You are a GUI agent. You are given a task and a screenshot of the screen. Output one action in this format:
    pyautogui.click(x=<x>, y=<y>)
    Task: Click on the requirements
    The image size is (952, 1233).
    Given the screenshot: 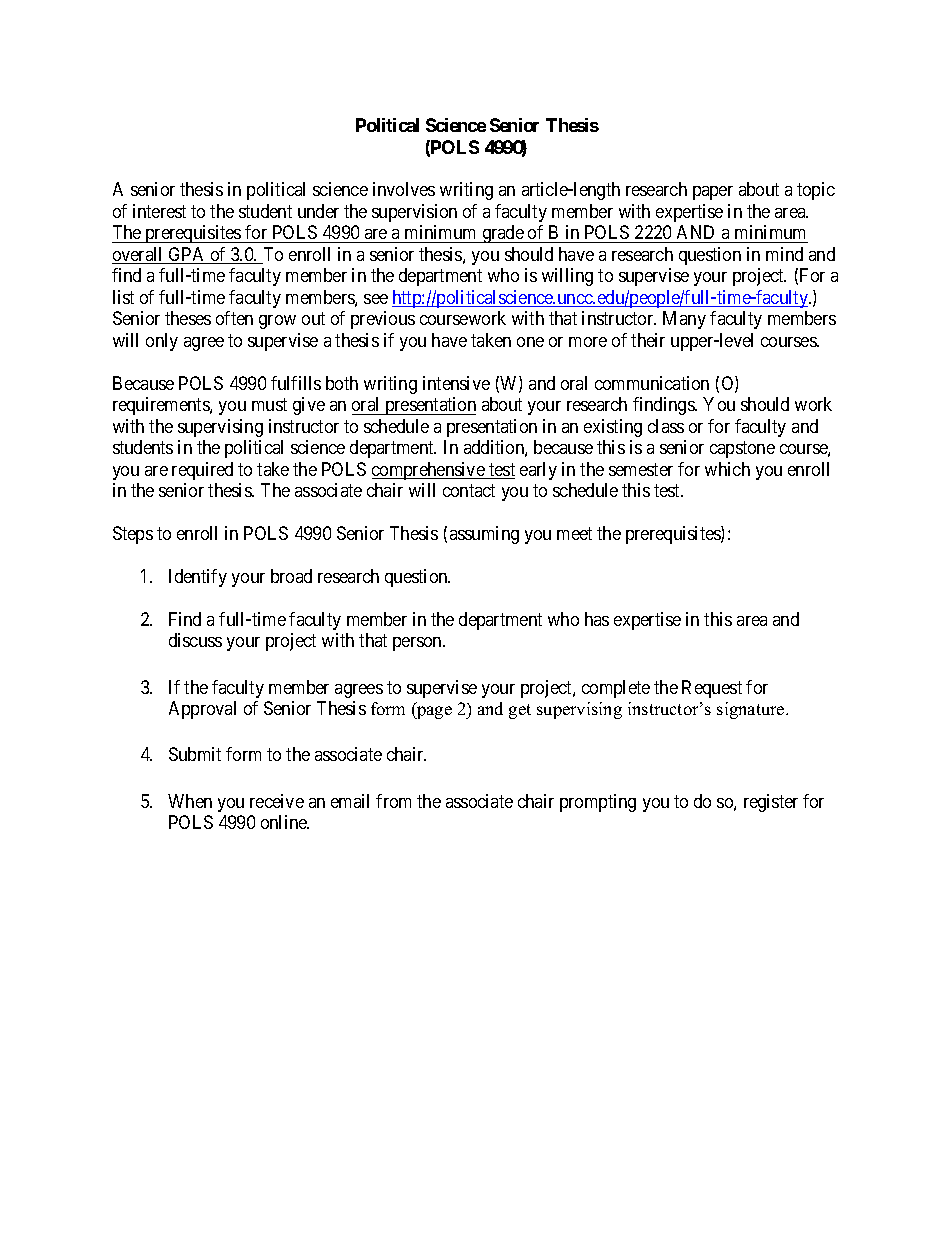 What is the action you would take?
    pyautogui.click(x=162, y=406)
